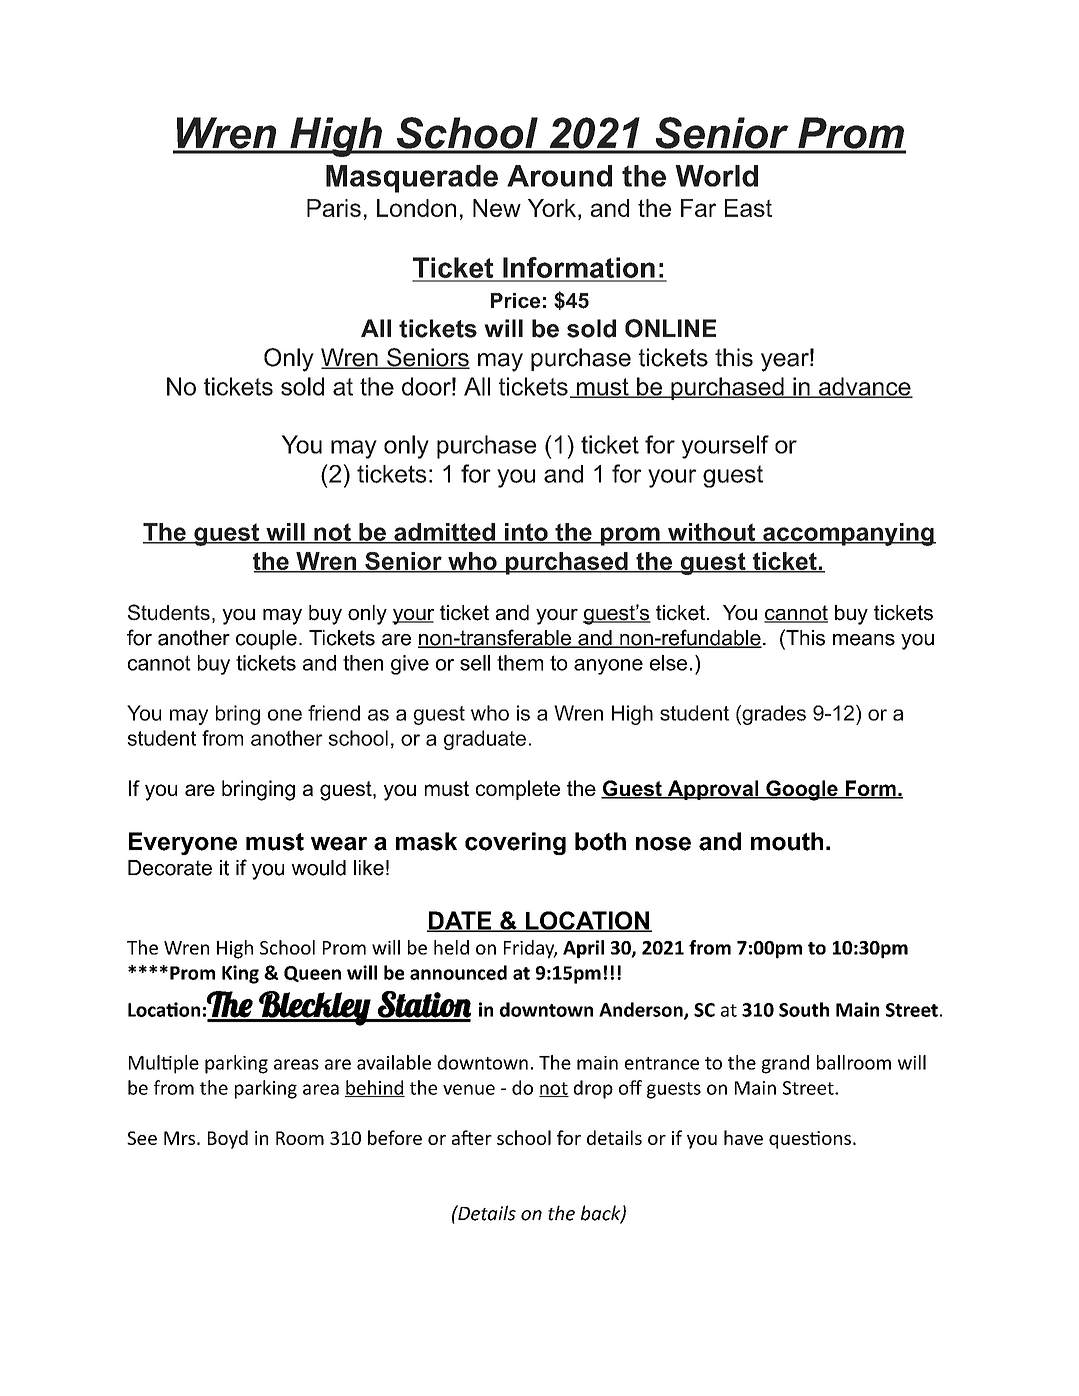 The width and height of the screenshot is (1079, 1396). Describe the element at coordinates (748, 208) in the screenshot. I see `East` at that location.
